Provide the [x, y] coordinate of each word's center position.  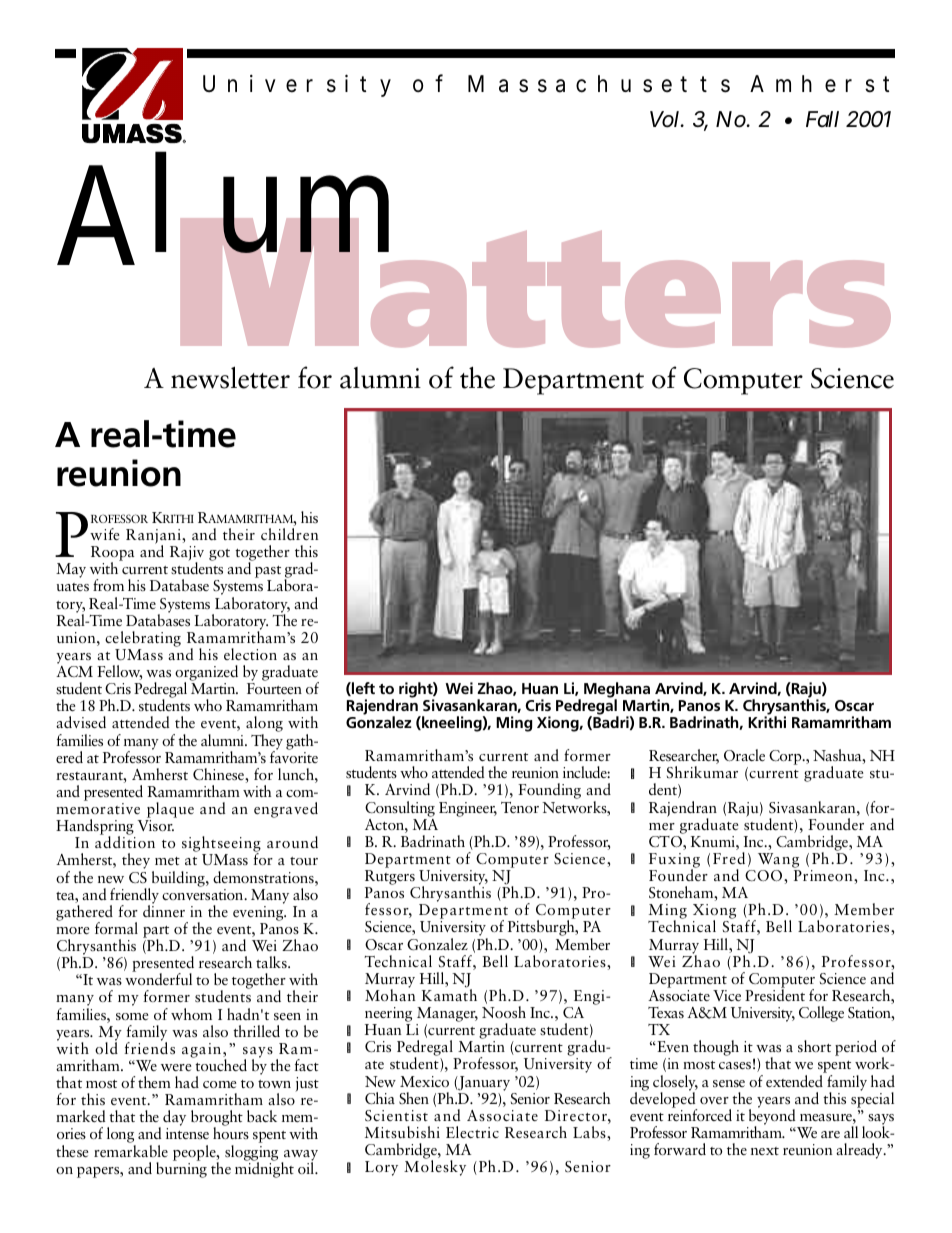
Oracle [744, 755]
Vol [666, 119]
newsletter [230, 377]
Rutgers [391, 879]
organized [206, 674]
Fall [822, 119]
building [178, 880]
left [362, 689]
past [268, 573]
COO [765, 876]
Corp [786, 757]
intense [187, 1133]
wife [104, 534]
